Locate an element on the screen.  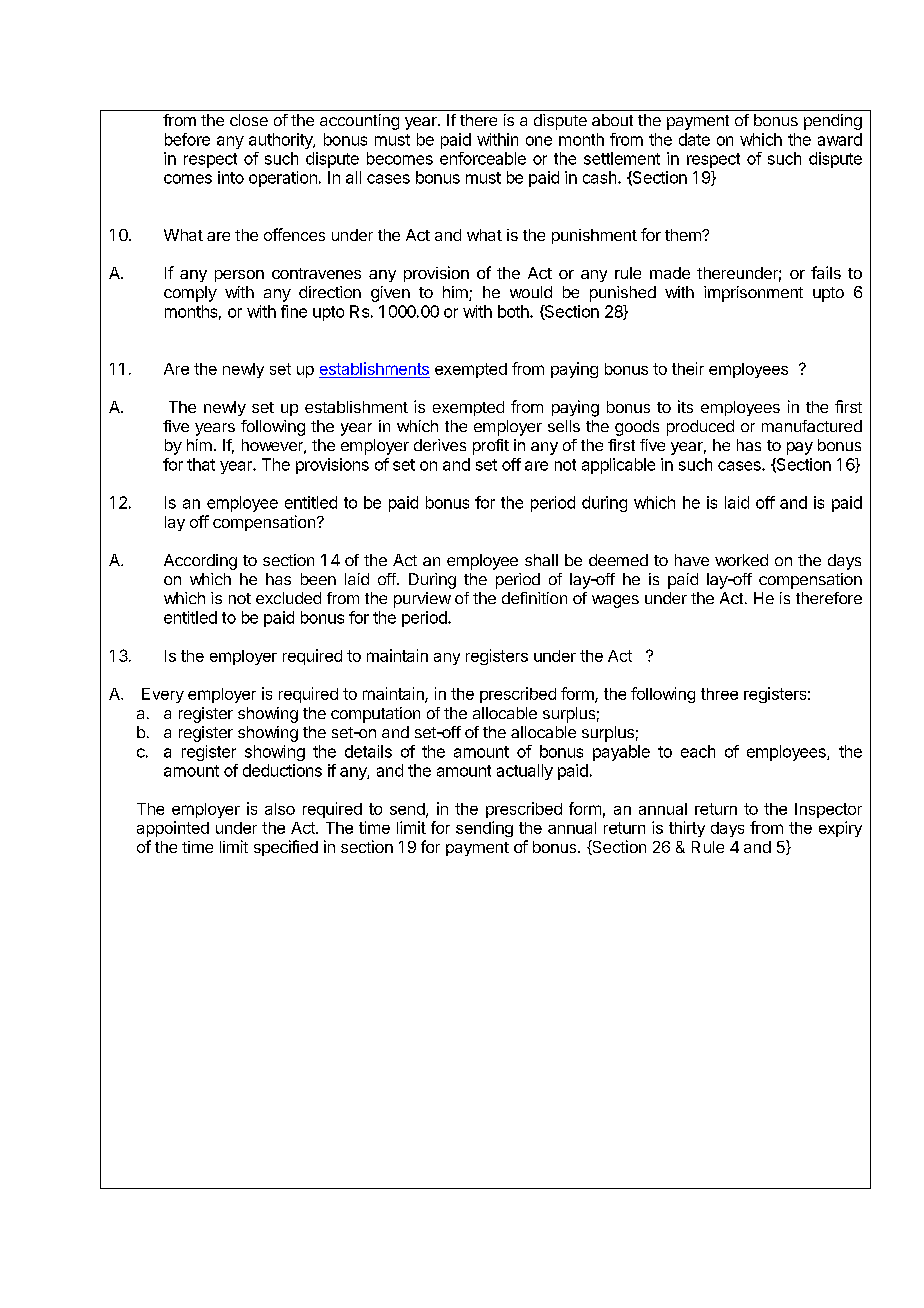
thirty is located at coordinates (687, 829).
